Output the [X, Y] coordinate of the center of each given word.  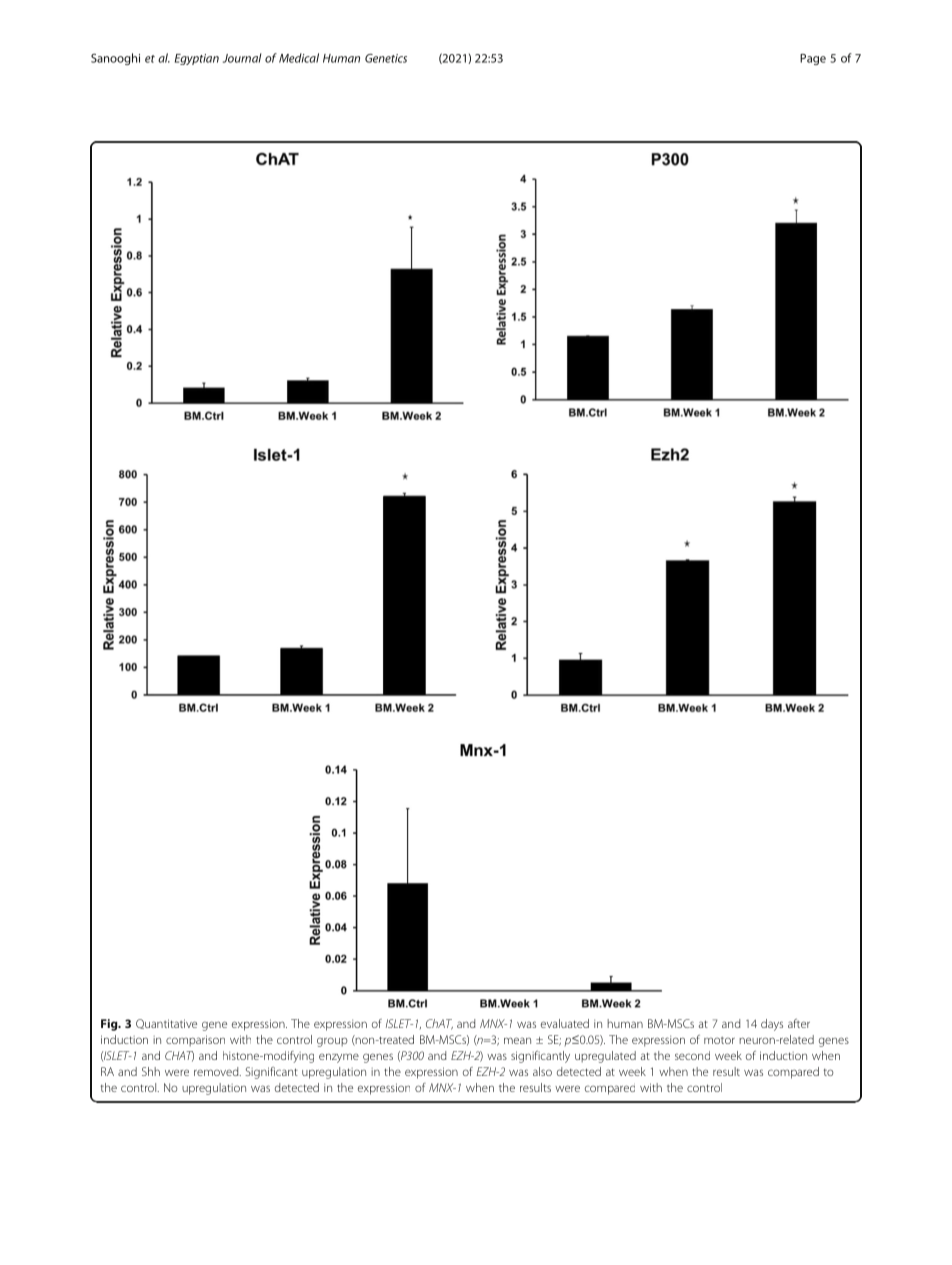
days [772, 1025]
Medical [299, 58]
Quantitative [166, 1024]
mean [517, 1040]
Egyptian [197, 59]
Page [813, 59]
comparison [195, 1041]
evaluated [565, 1023]
